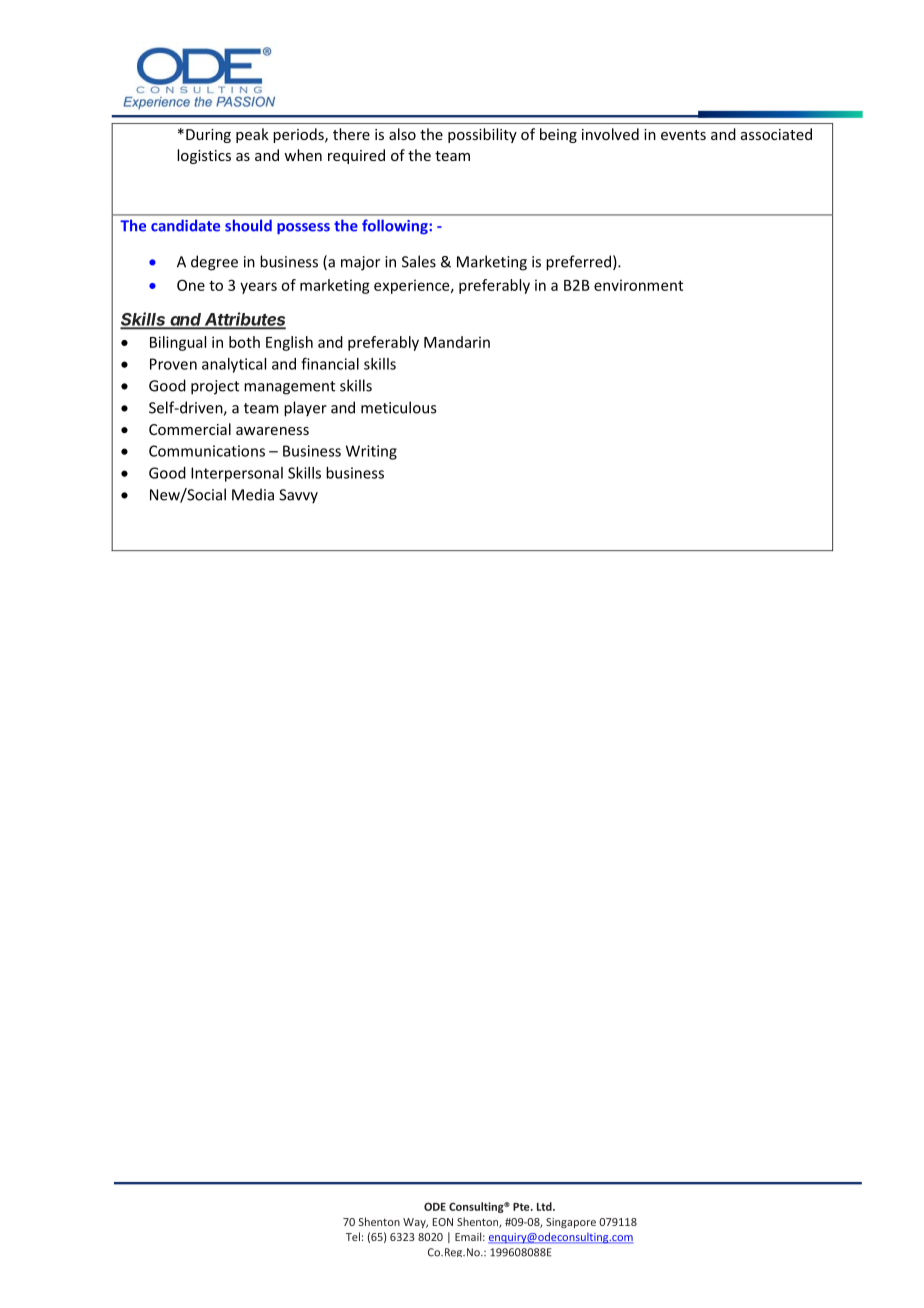 The width and height of the screenshot is (924, 1308). Describe the element at coordinates (443, 1222) in the screenshot. I see `EON` at that location.
